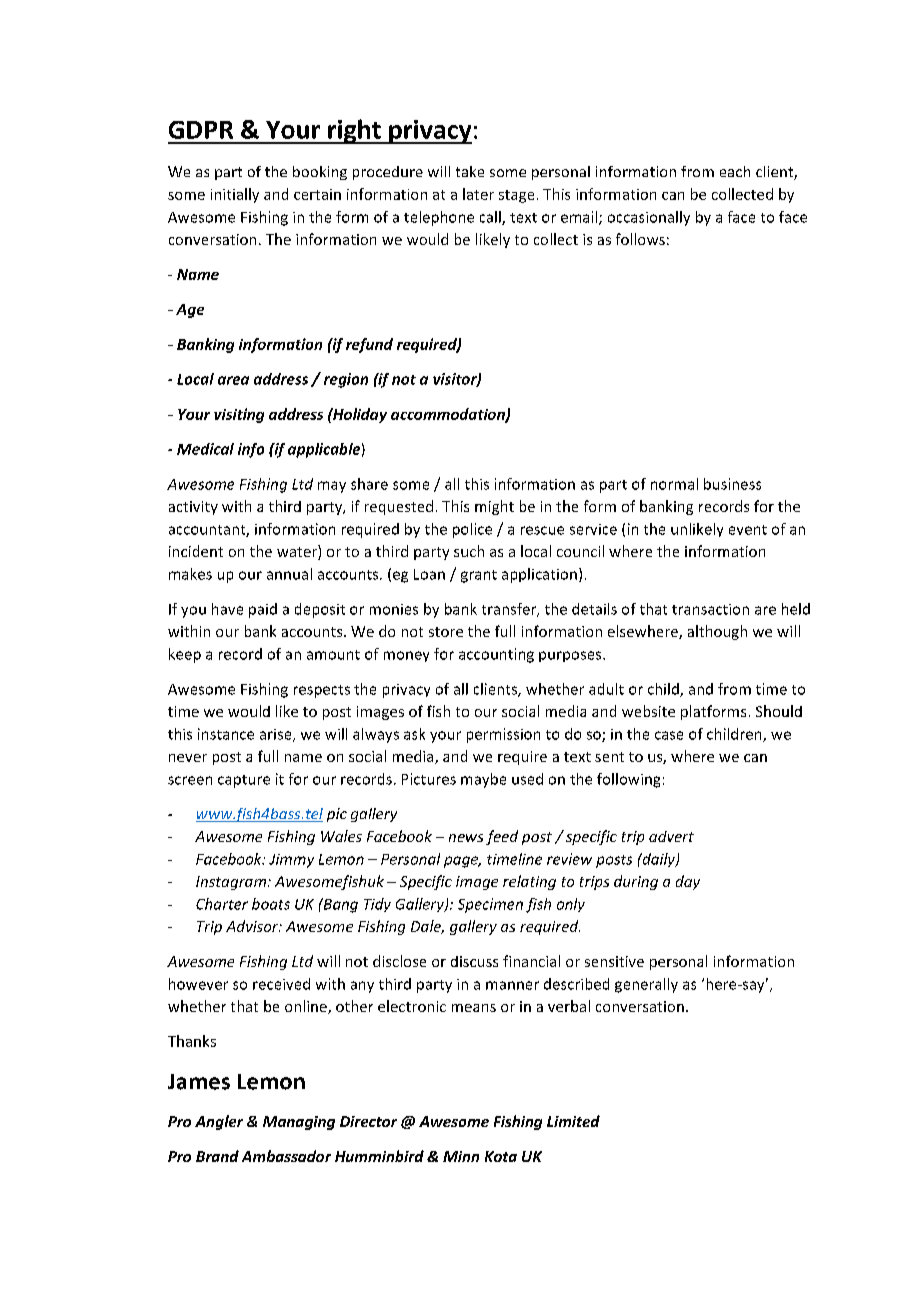 The image size is (924, 1308). What do you see at coordinates (219, 1122) in the document?
I see `Angler` at bounding box center [219, 1122].
